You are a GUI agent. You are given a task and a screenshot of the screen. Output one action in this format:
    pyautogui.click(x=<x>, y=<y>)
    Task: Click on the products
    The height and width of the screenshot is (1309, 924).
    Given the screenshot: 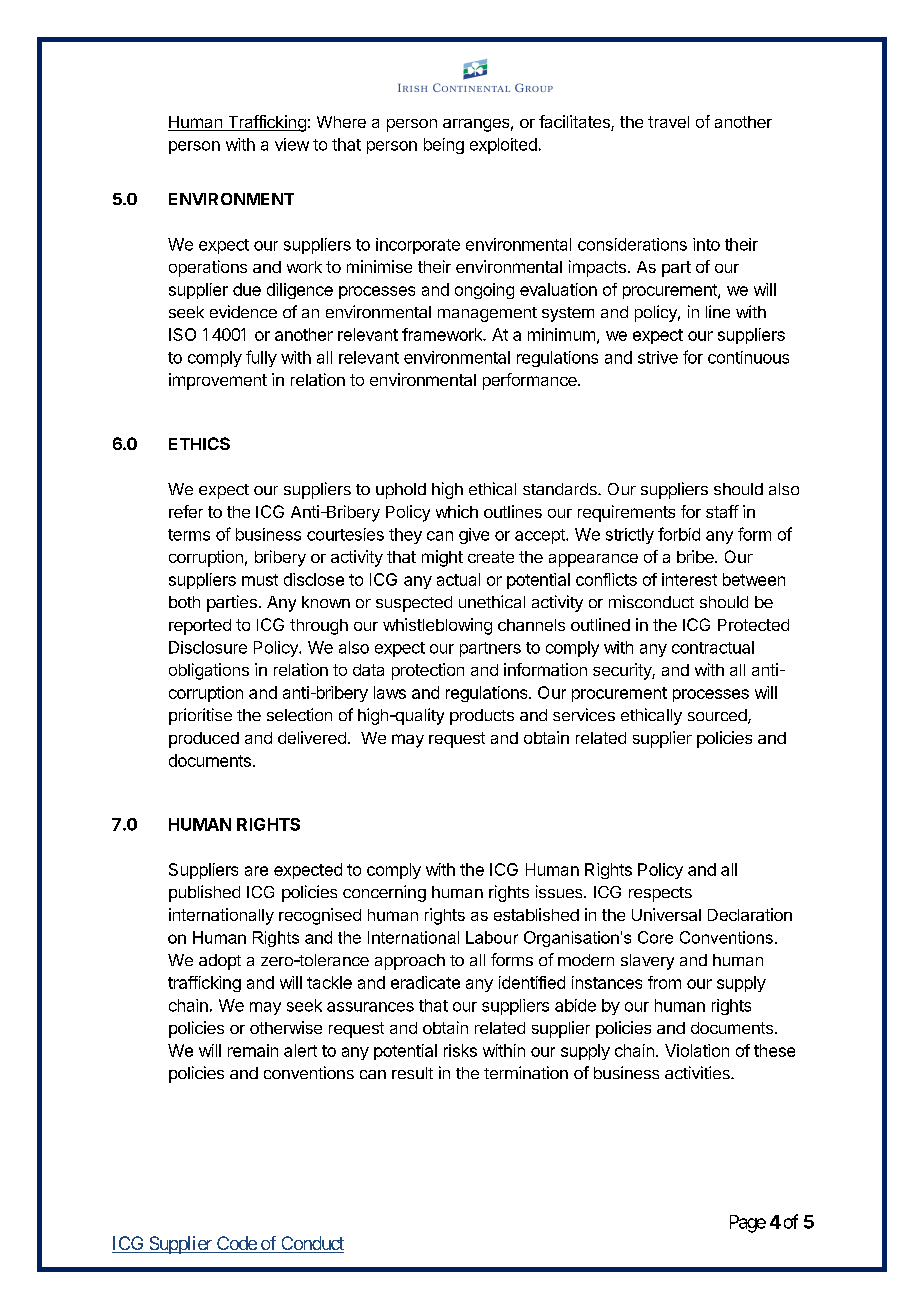 What is the action you would take?
    pyautogui.click(x=482, y=717)
